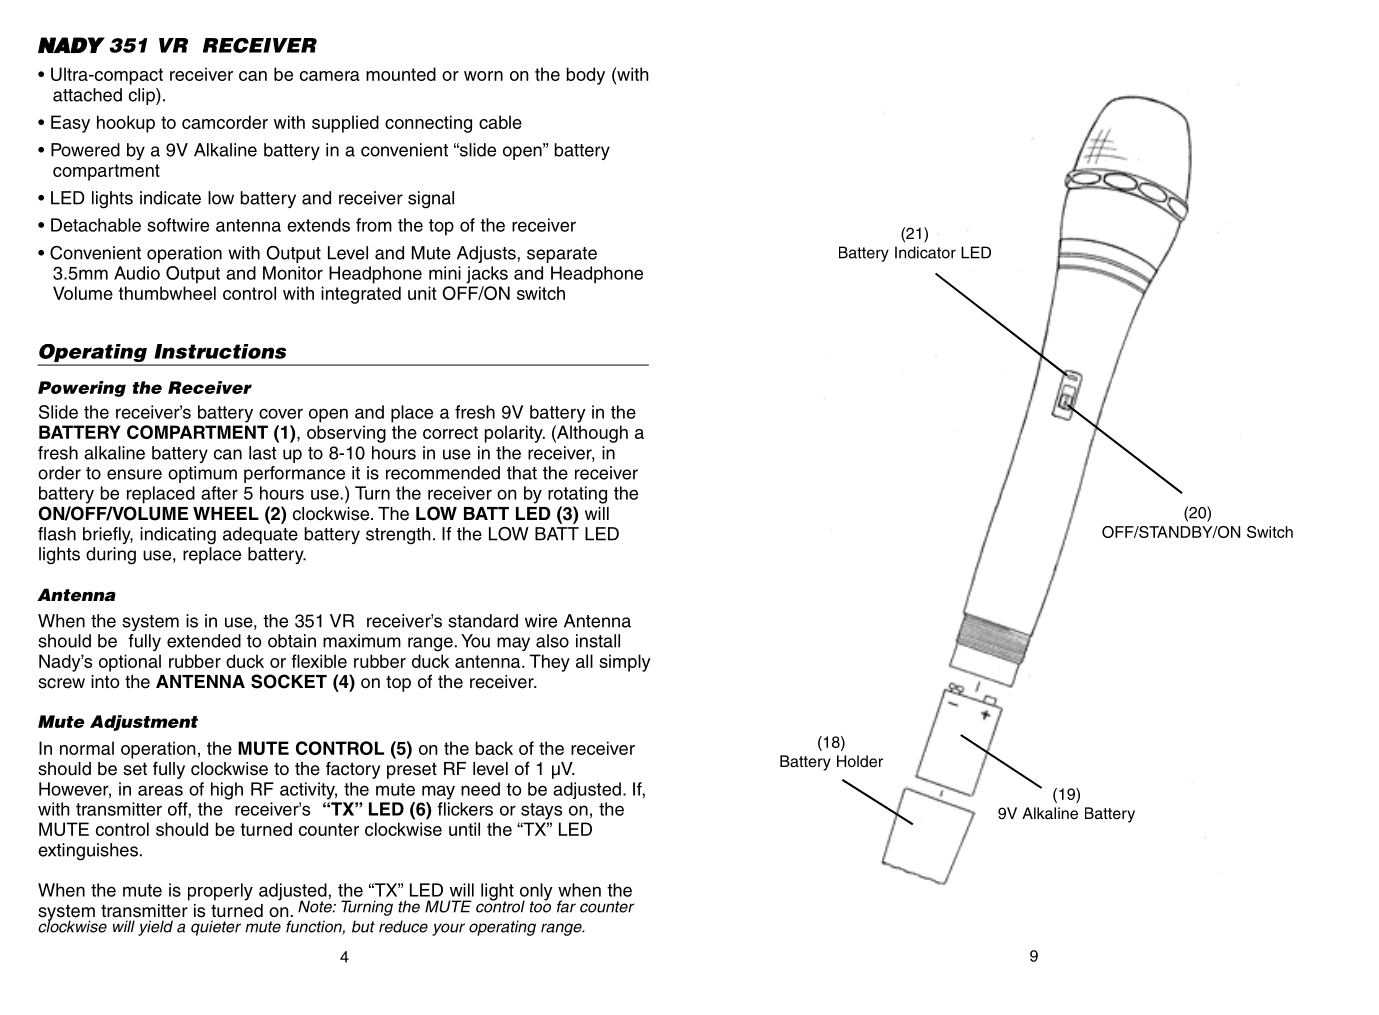  I want to click on unit, so click(422, 293).
